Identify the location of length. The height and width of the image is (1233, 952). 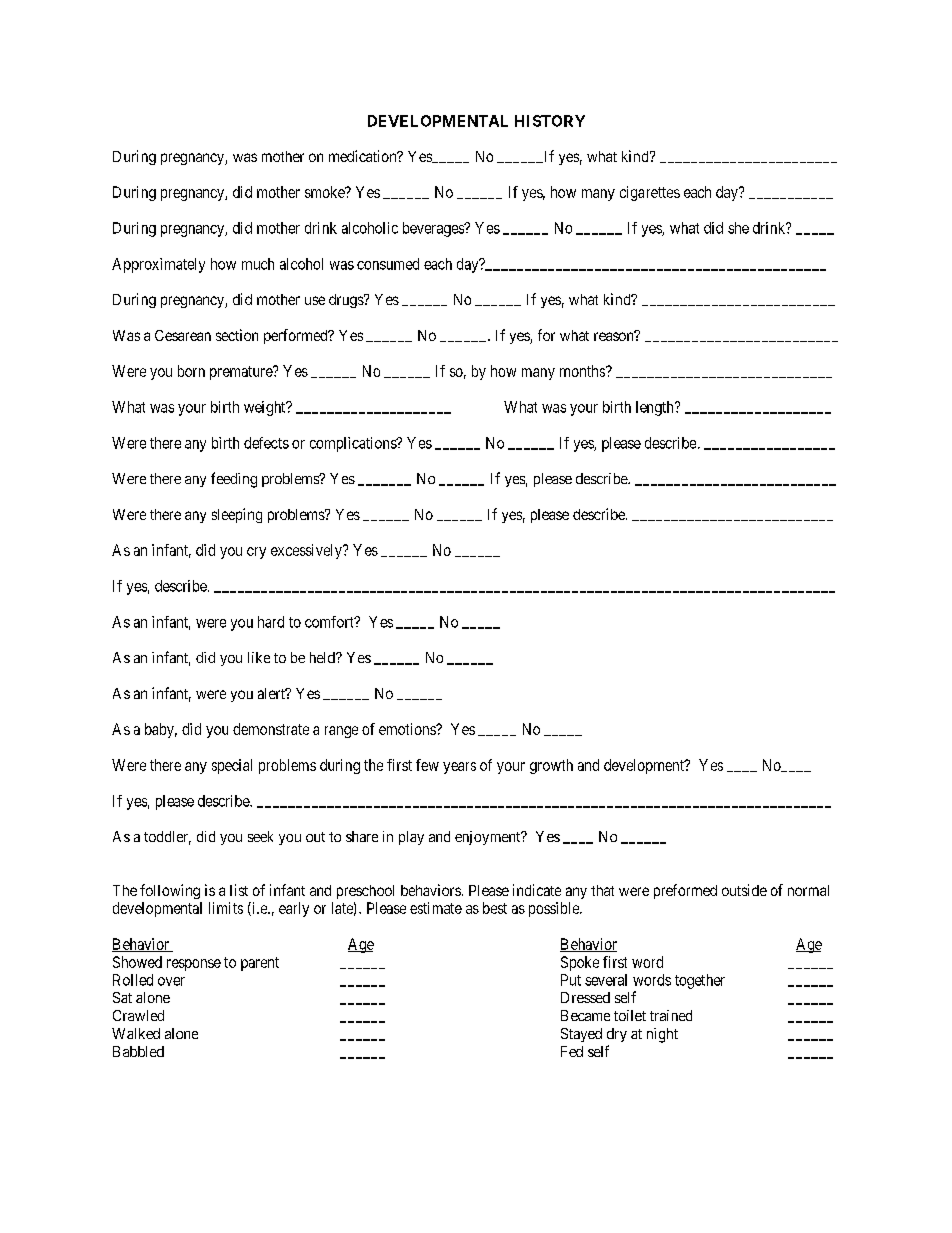
(656, 408).
